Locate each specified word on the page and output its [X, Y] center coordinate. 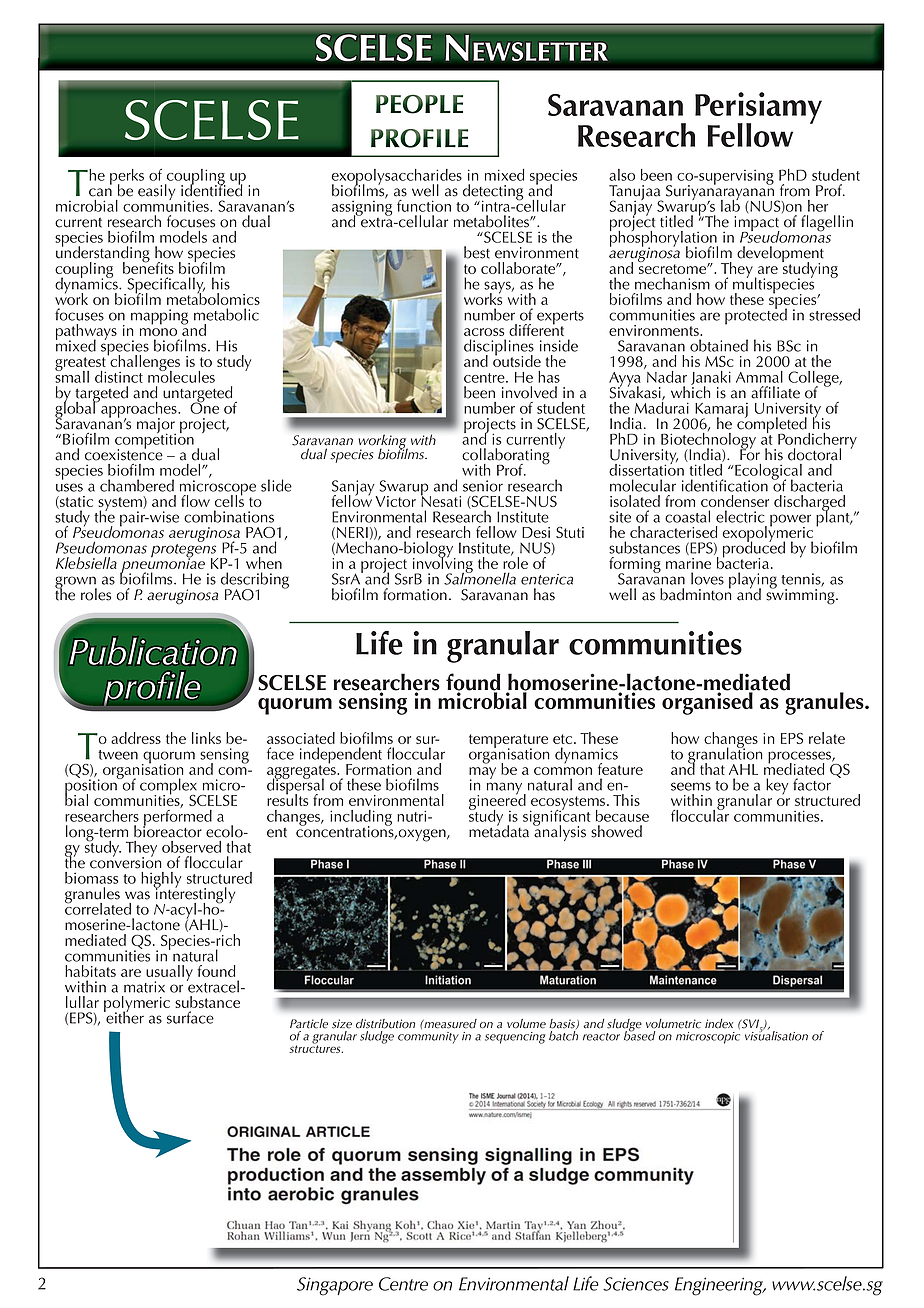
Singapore [335, 1286]
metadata [499, 830]
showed [616, 831]
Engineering [720, 1286]
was [137, 895]
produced [754, 549]
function [424, 206]
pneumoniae [162, 565]
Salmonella [480, 577]
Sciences [636, 1284]
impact [757, 225]
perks [127, 178]
